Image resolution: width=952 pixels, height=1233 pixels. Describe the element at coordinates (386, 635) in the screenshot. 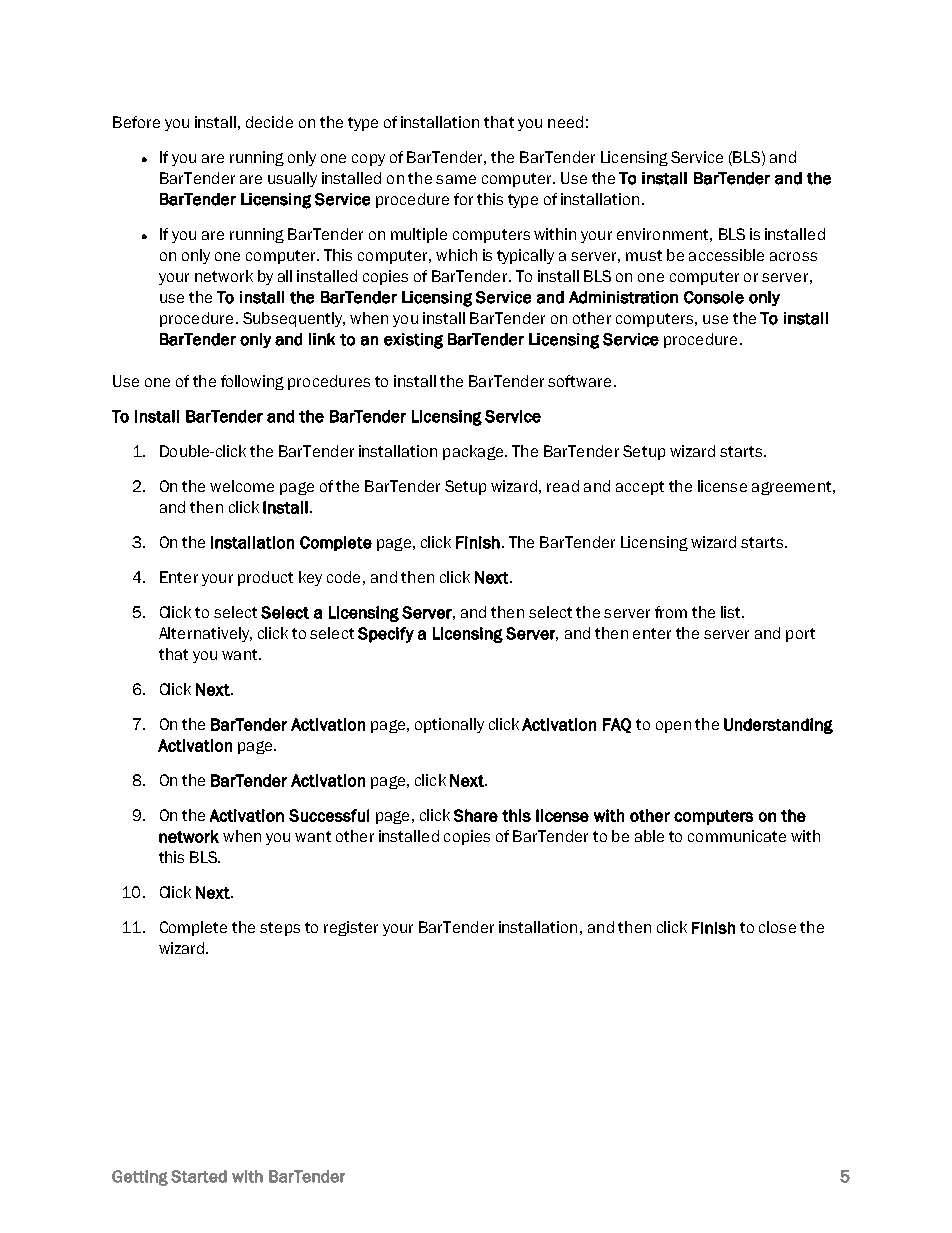

I see `Specify` at that location.
